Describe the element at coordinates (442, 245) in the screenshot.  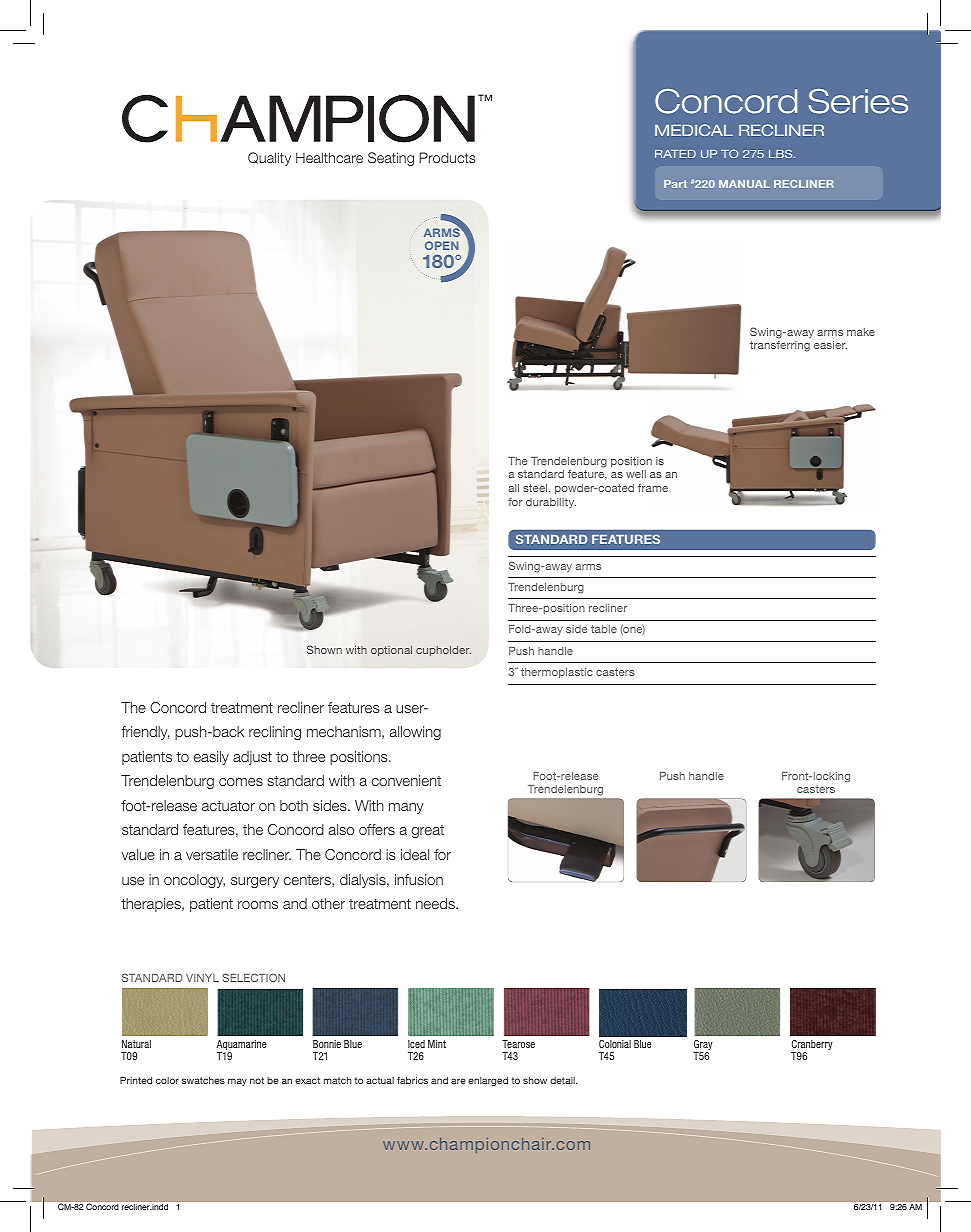
I see `OPEN` at that location.
